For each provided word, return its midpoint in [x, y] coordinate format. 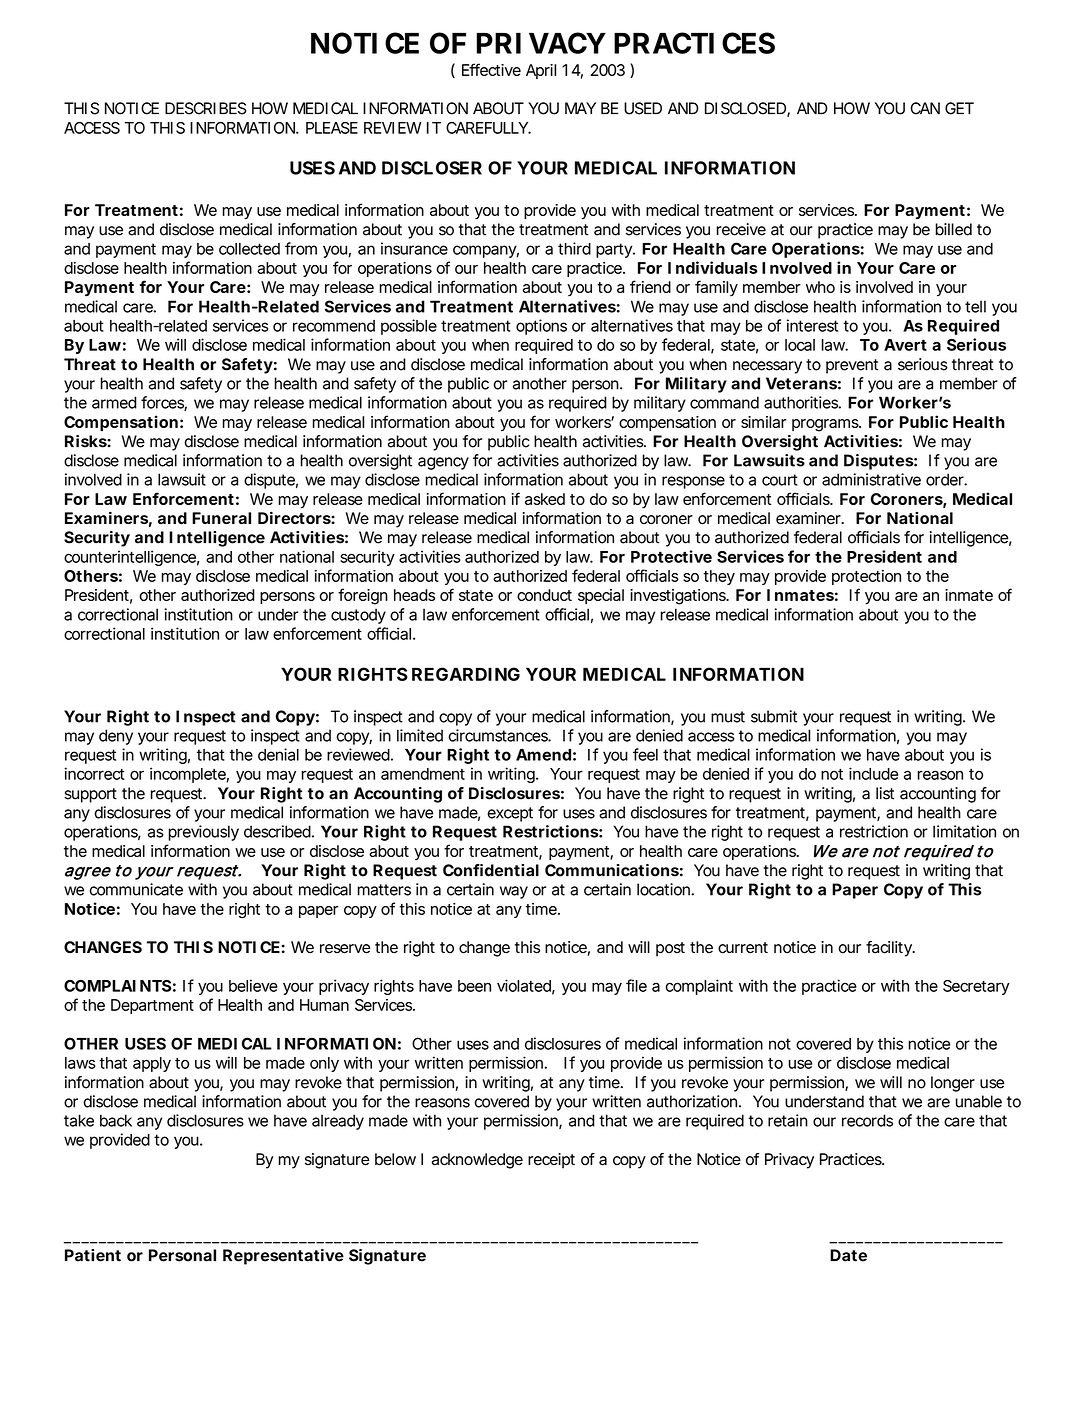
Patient [93, 1255]
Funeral [221, 518]
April [541, 71]
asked [545, 499]
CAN [925, 108]
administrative [871, 479]
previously [203, 833]
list [885, 793]
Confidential [491, 870]
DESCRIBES [205, 108]
